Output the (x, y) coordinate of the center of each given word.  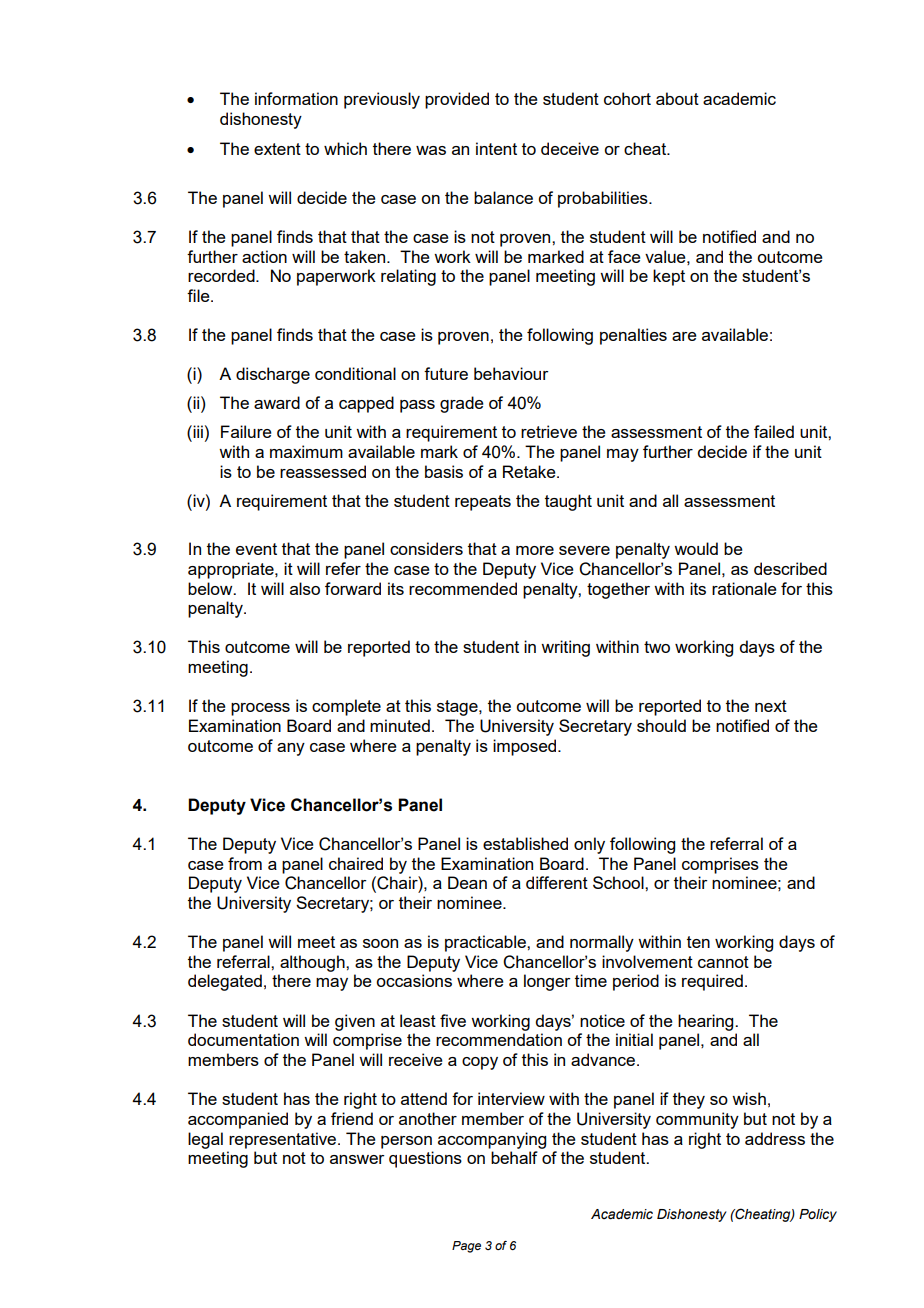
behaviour (511, 373)
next (771, 706)
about (677, 98)
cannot (723, 962)
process (260, 709)
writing (565, 648)
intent (496, 148)
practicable (486, 943)
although (313, 963)
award (277, 402)
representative (284, 1140)
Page (466, 1247)
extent (277, 149)
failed (774, 431)
